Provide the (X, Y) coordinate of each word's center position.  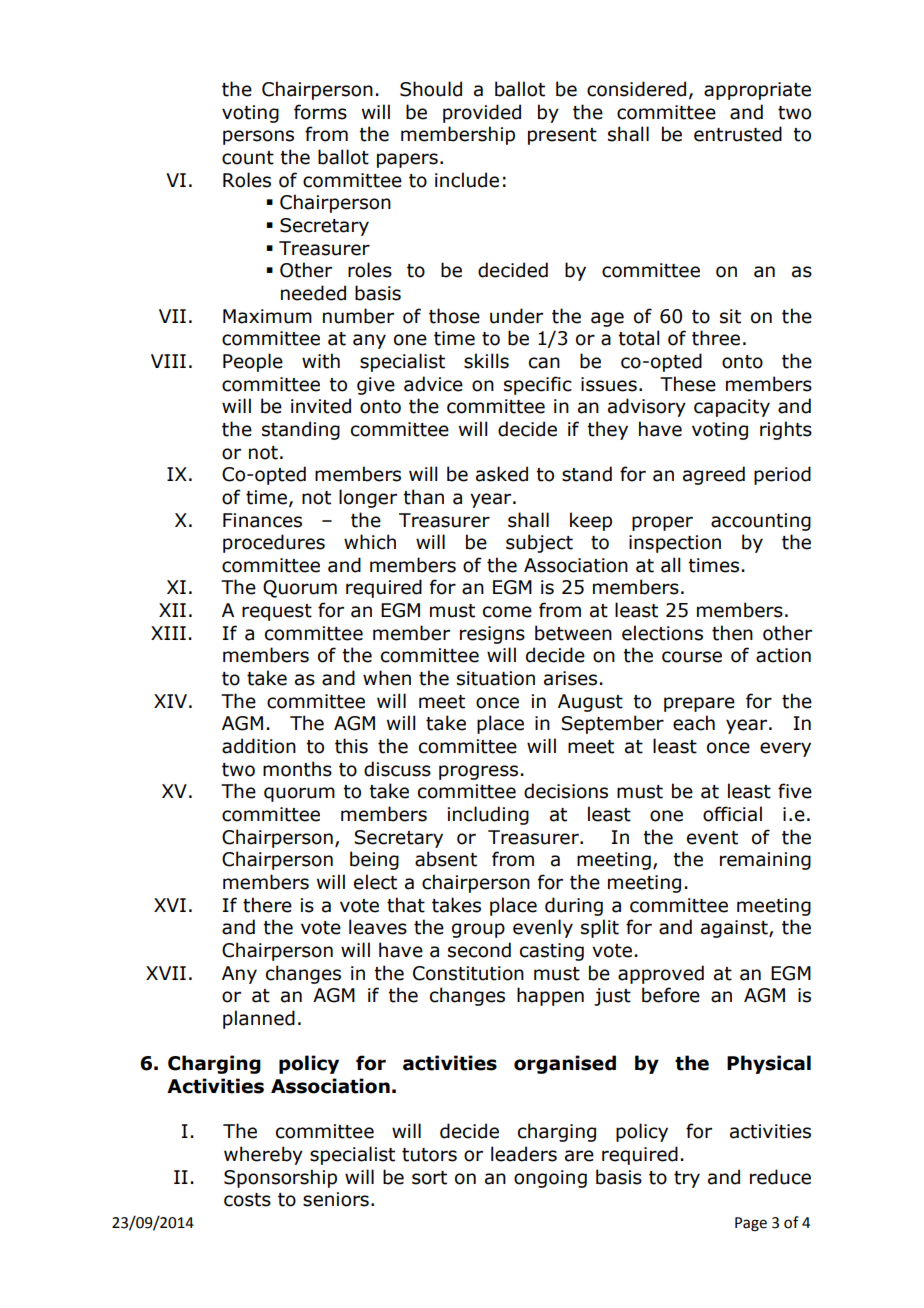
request (277, 612)
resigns (492, 635)
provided (482, 113)
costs (247, 1200)
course (692, 657)
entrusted (738, 134)
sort (429, 1178)
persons (258, 137)
